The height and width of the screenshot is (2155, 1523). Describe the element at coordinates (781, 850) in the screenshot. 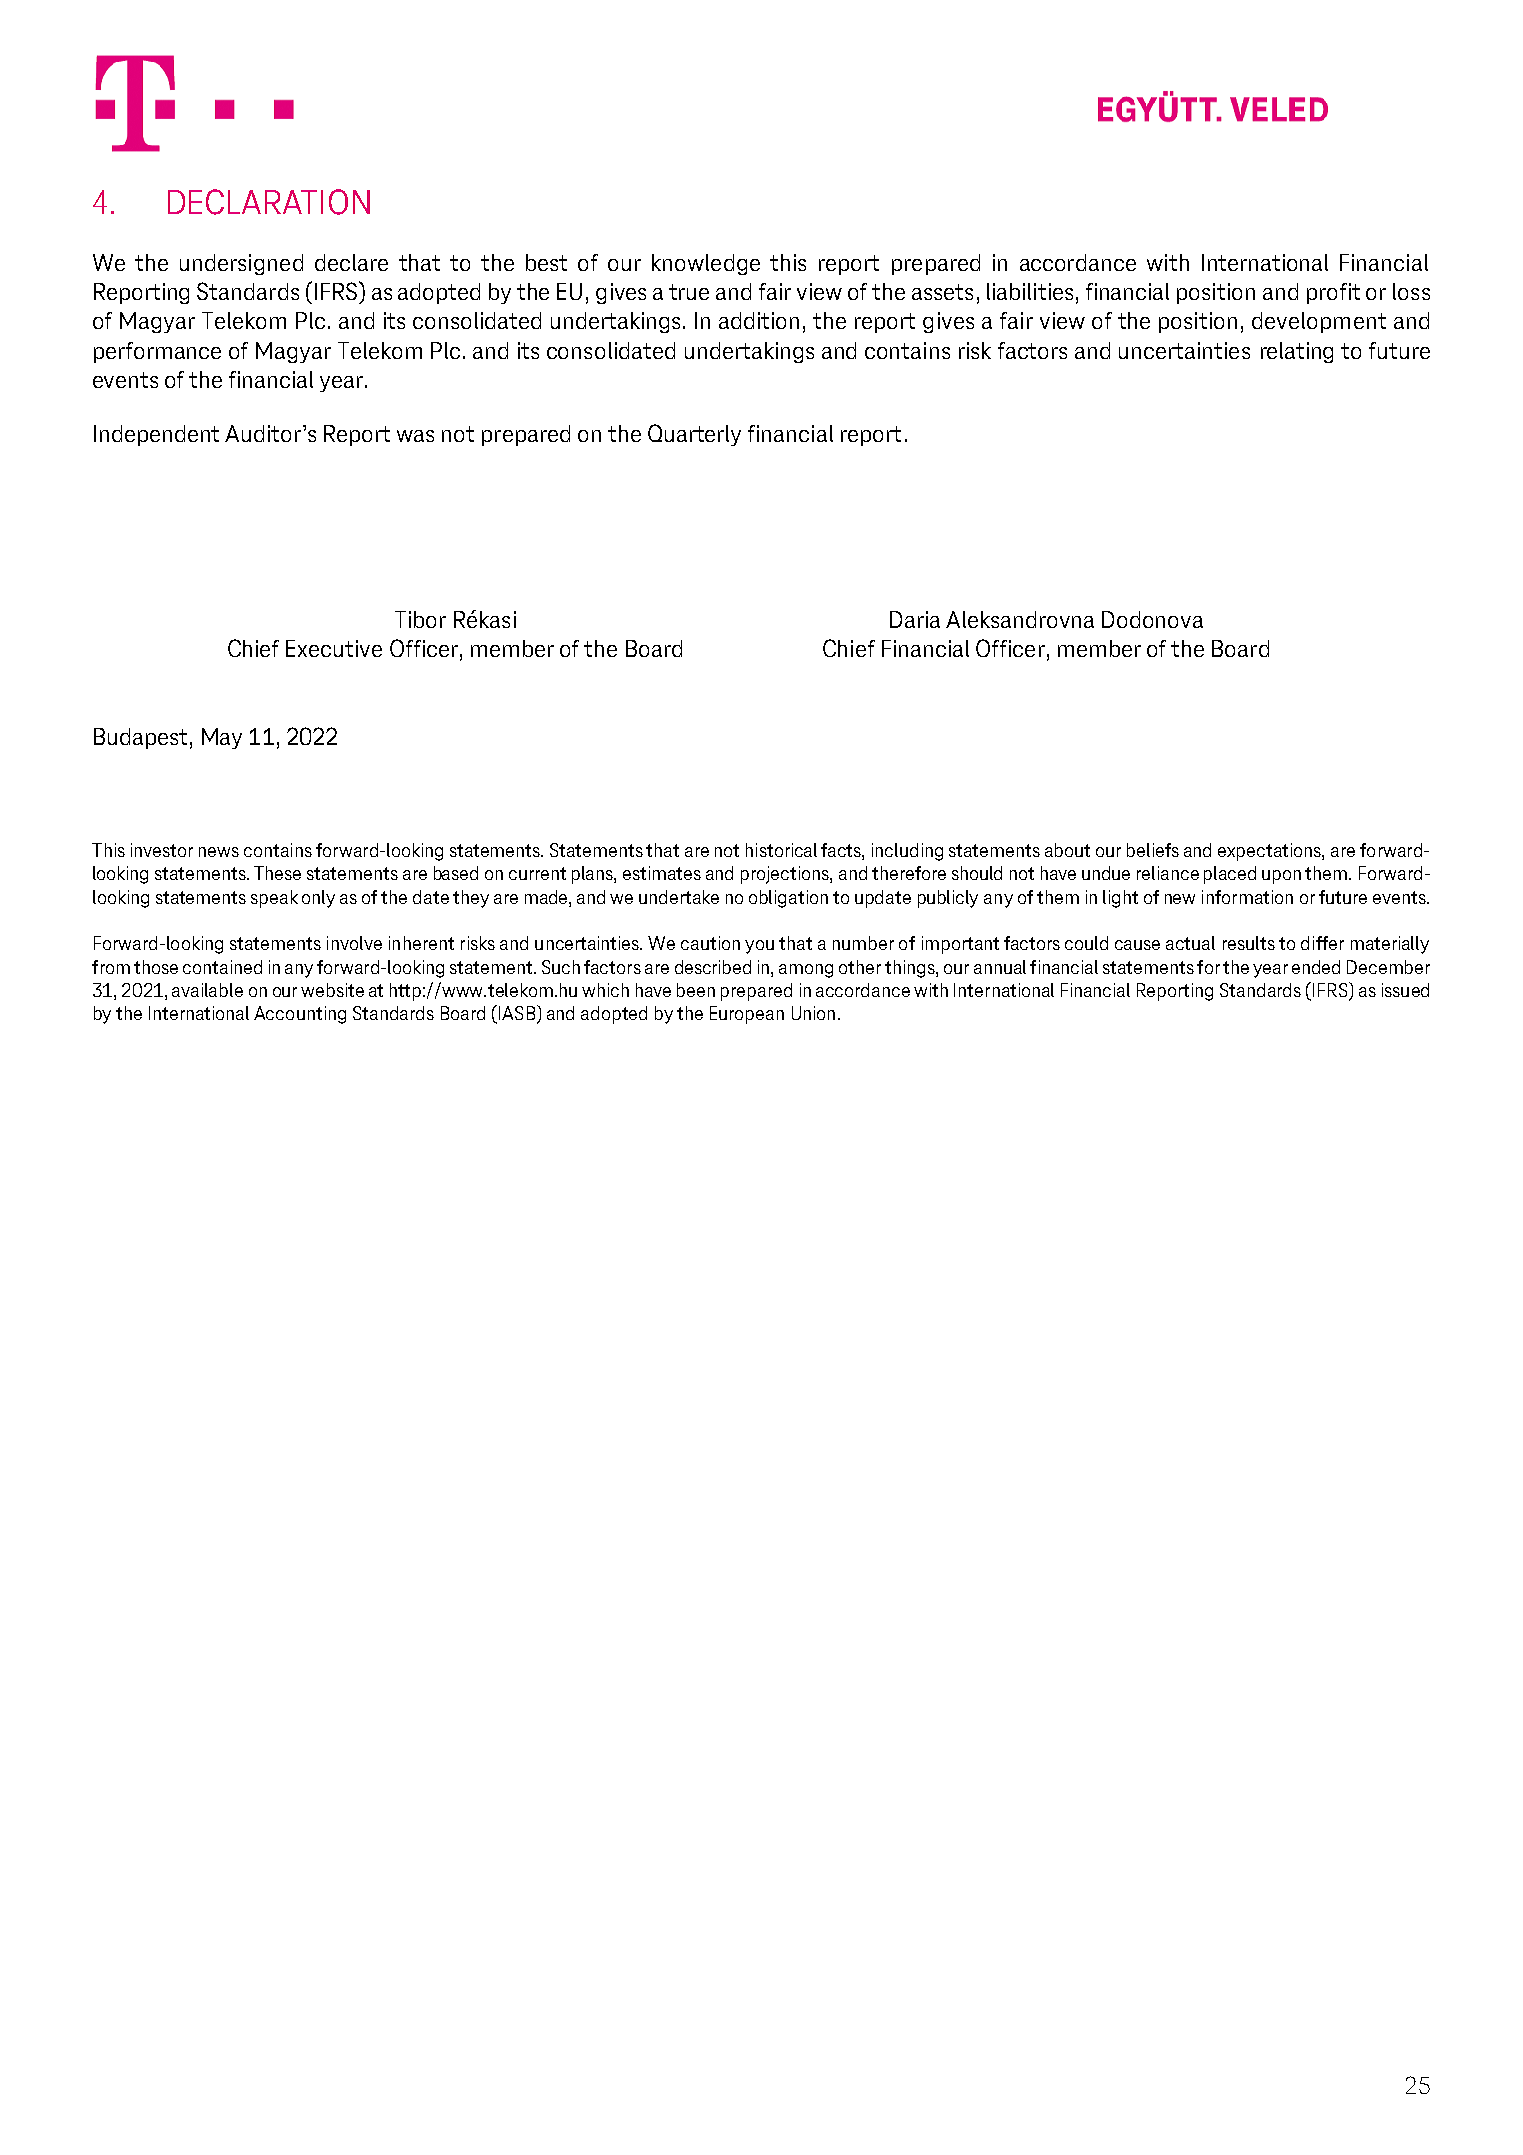

I see `historical` at that location.
